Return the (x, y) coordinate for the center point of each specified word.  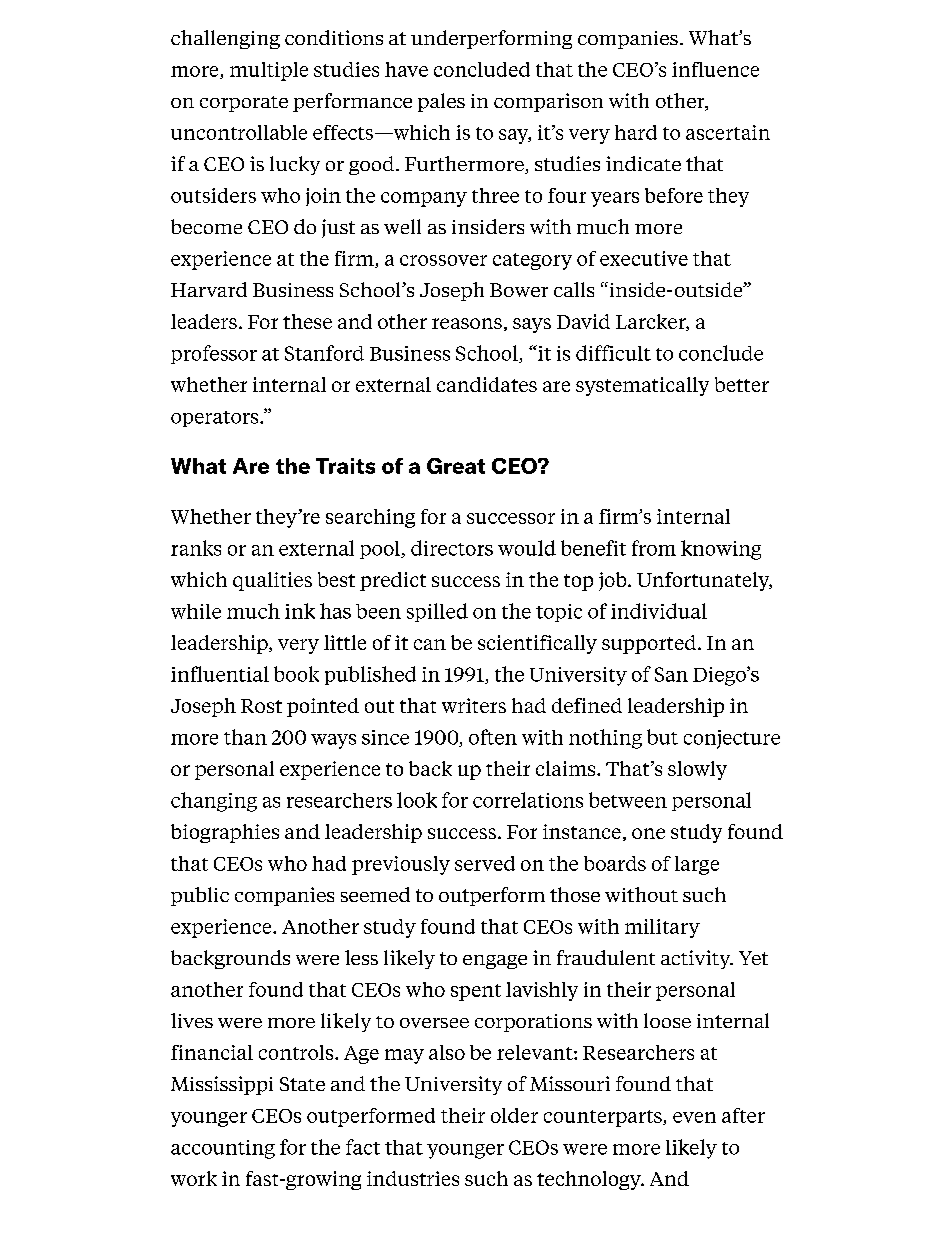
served (485, 863)
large (697, 865)
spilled (437, 612)
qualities (272, 581)
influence (715, 69)
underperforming (491, 39)
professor (214, 354)
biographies (225, 833)
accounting (223, 1149)
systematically (642, 386)
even (694, 1117)
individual (659, 611)
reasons (467, 323)
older (514, 1115)
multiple (269, 71)
